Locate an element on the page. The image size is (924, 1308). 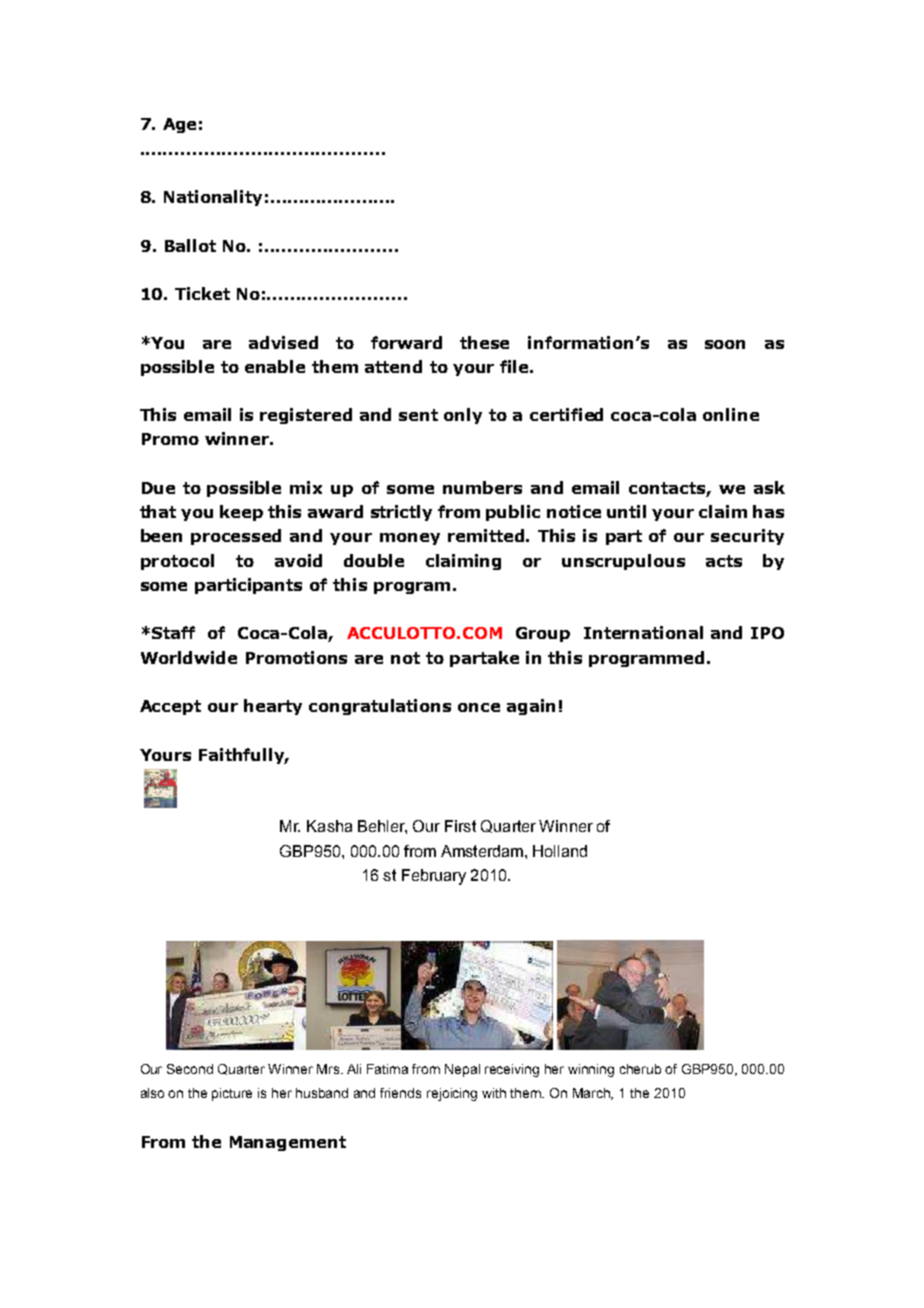
rejoicing is located at coordinates (452, 1094).
